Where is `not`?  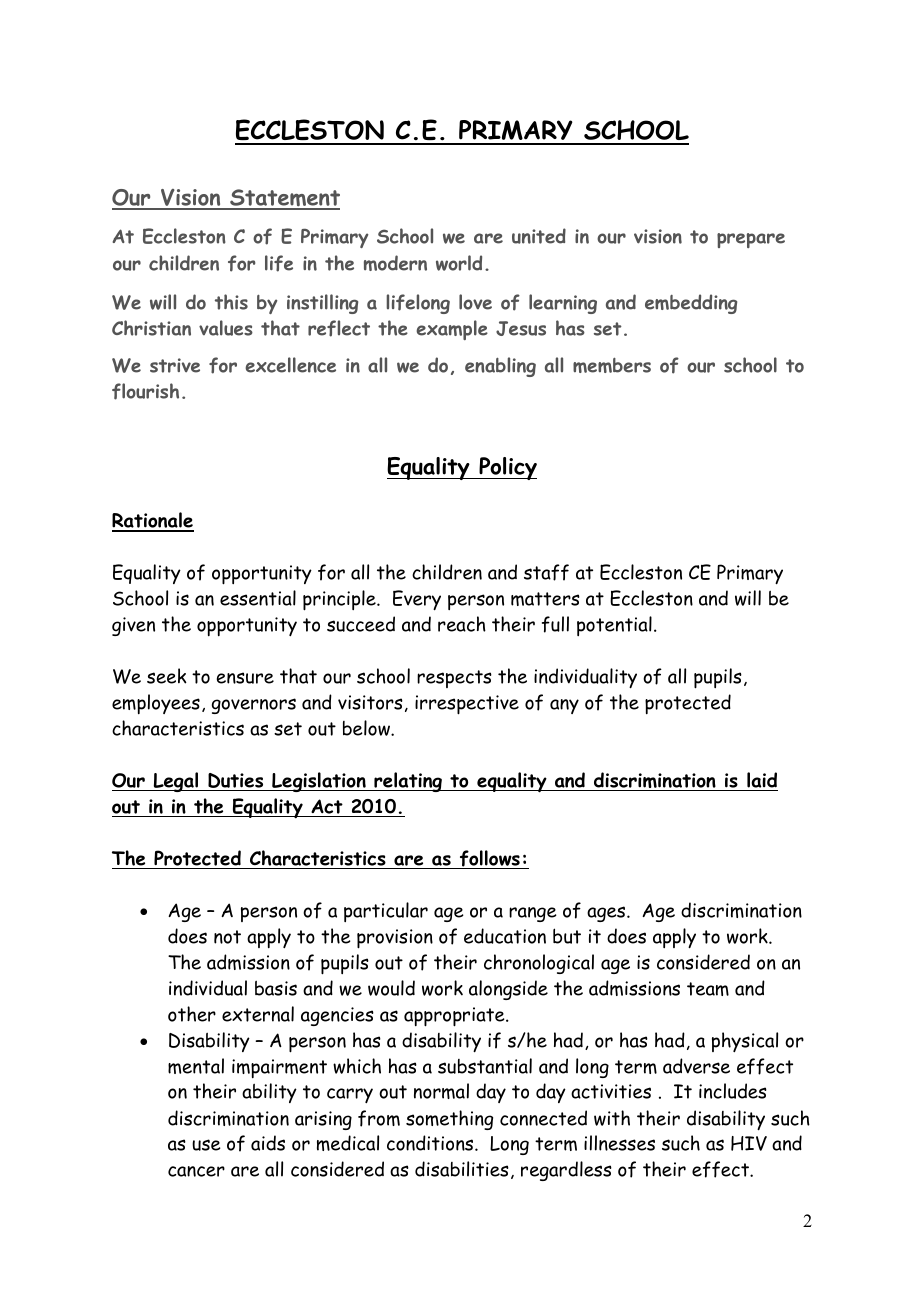 not is located at coordinates (227, 937).
